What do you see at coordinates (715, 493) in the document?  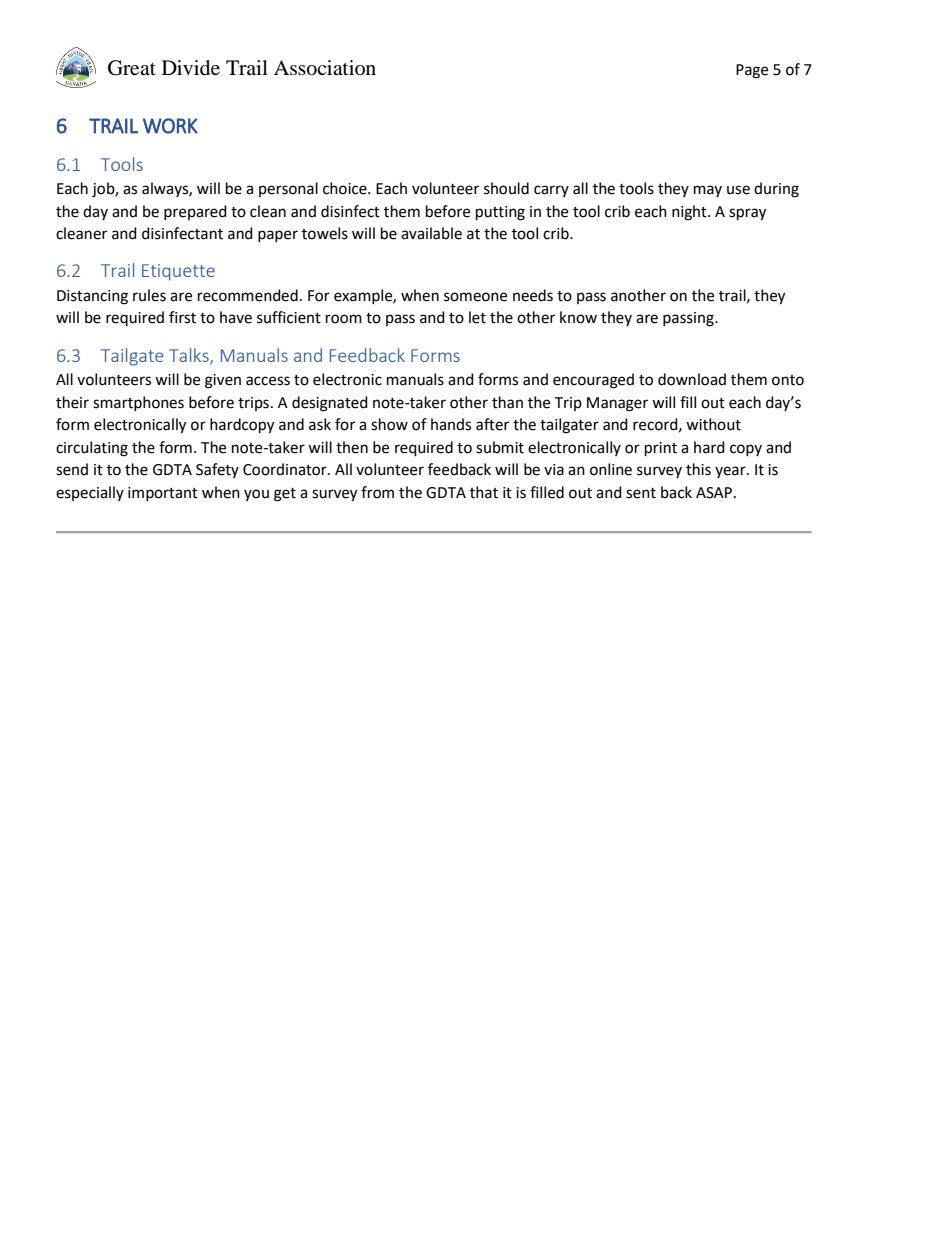 I see `ASAP` at bounding box center [715, 493].
